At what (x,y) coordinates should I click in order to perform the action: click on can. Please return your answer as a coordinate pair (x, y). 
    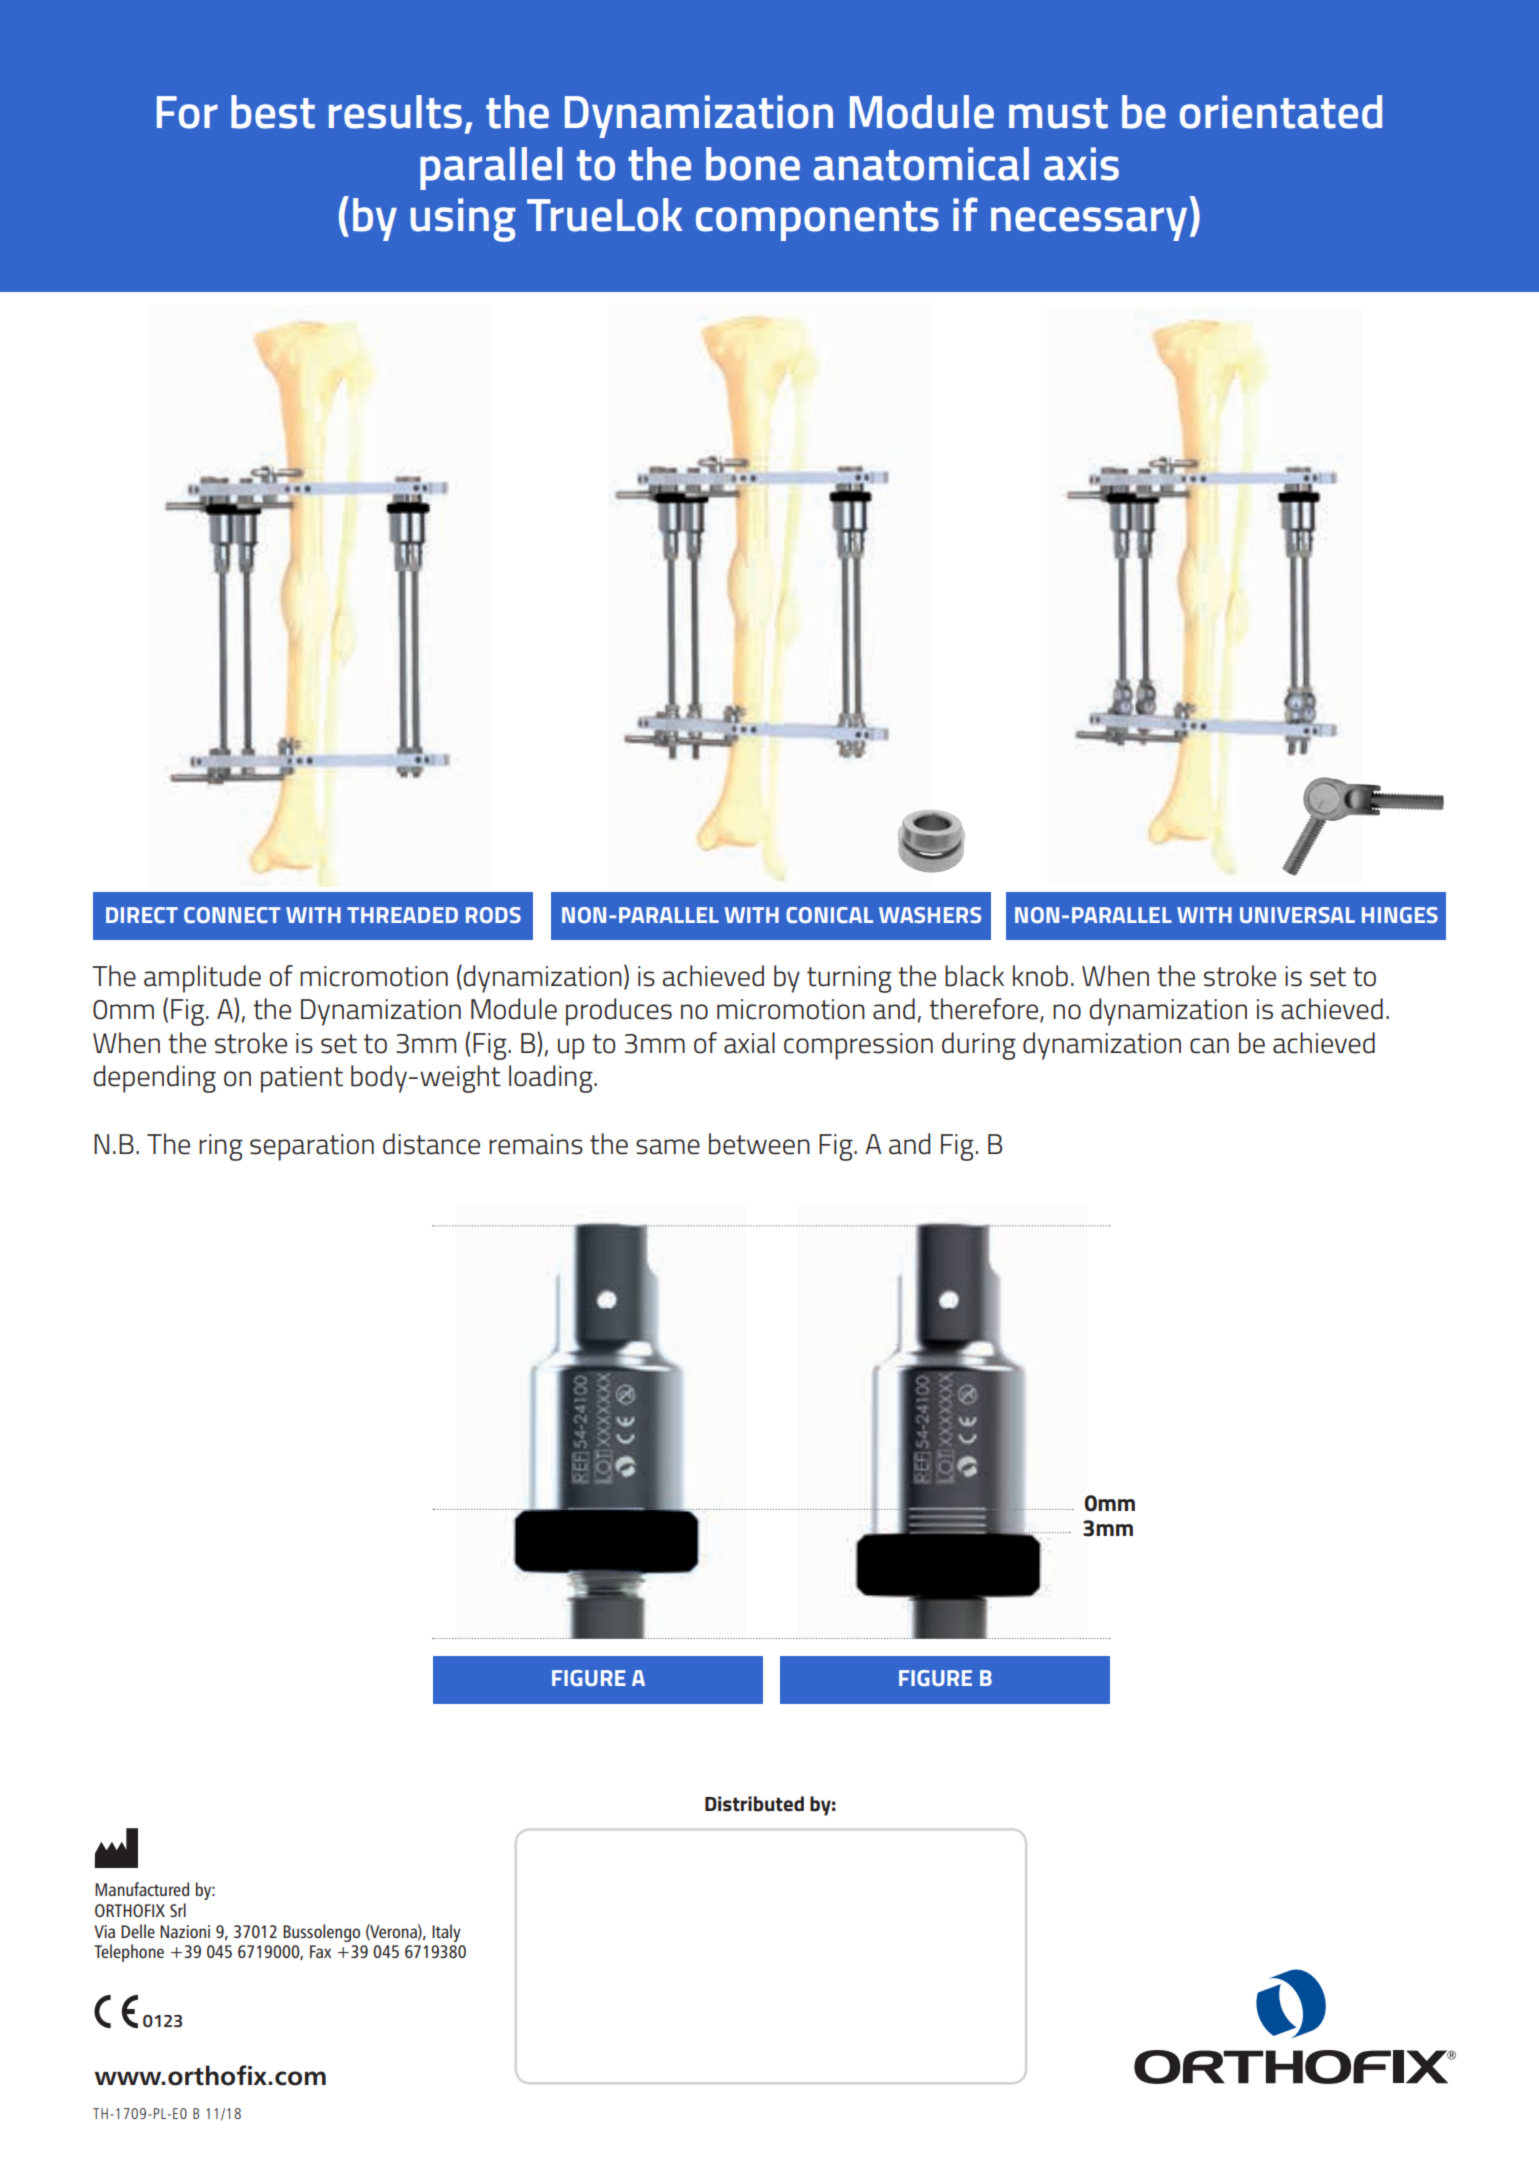
    Looking at the image, I should click on (1209, 1046).
